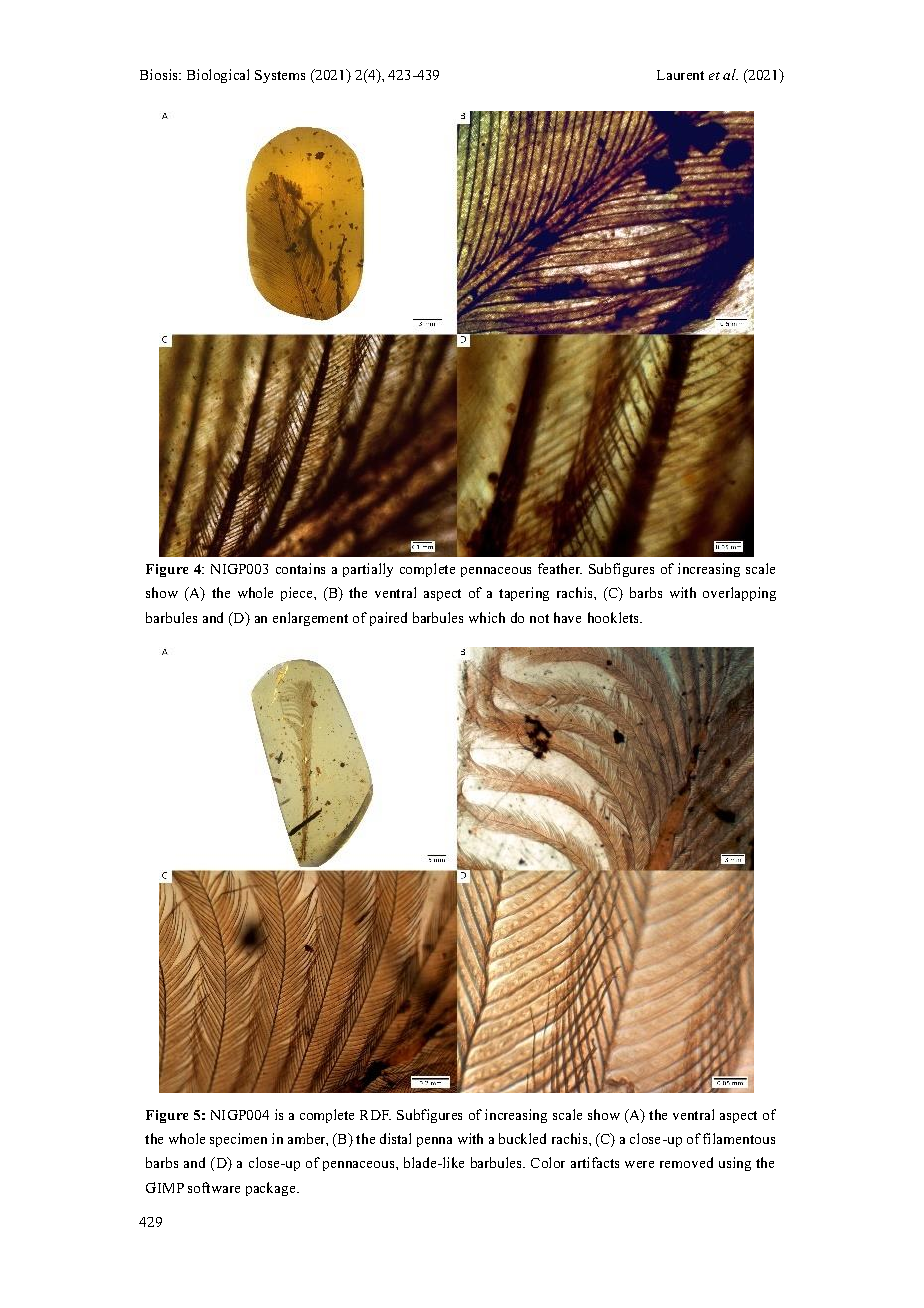 The height and width of the document is (1308, 924). What do you see at coordinates (487, 617) in the document?
I see `which` at bounding box center [487, 617].
